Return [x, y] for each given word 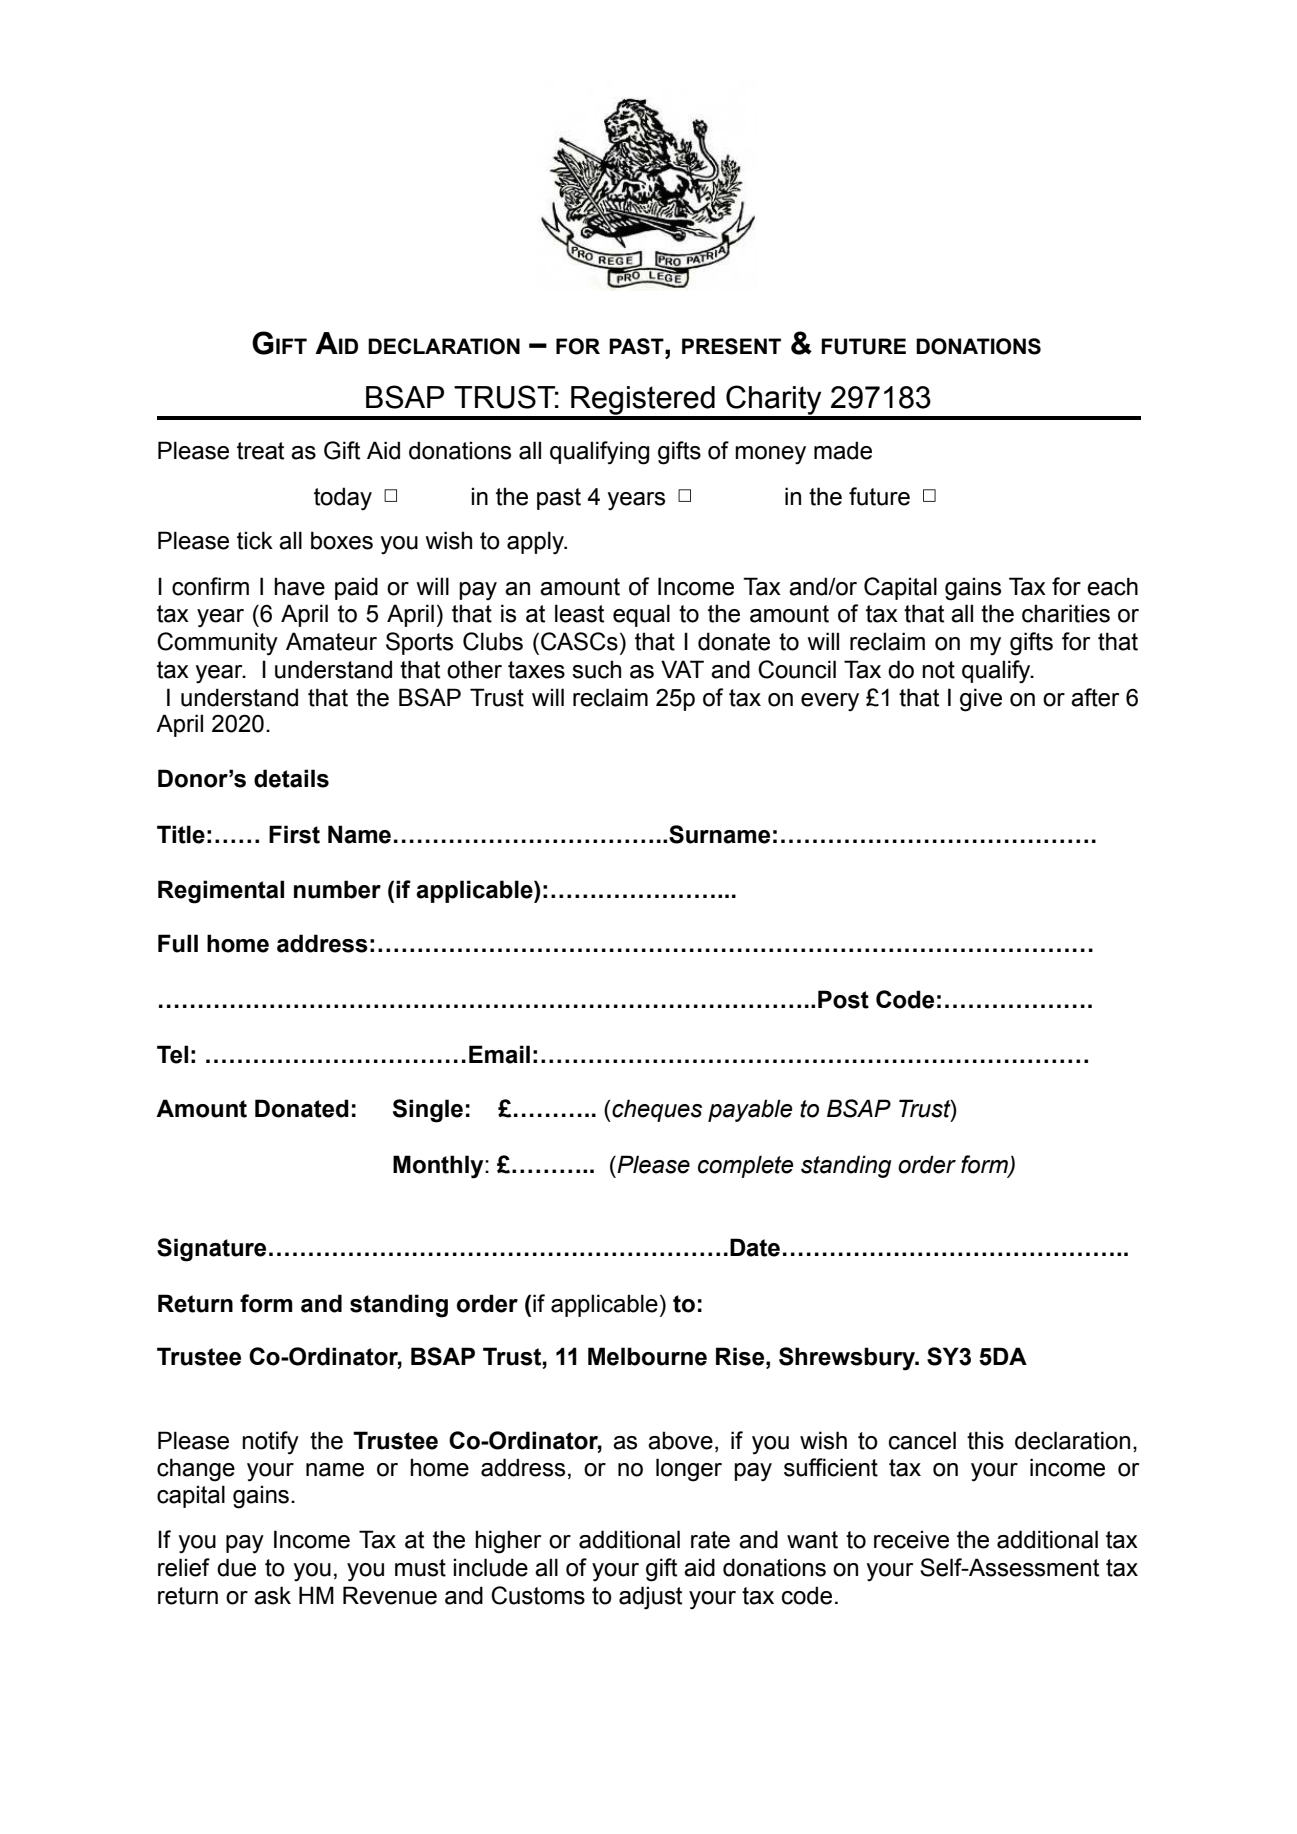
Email [499, 1054]
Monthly [439, 1167]
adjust [650, 1598]
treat [260, 451]
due [236, 1567]
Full [178, 943]
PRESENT [731, 346]
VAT [682, 669]
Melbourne [647, 1356]
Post [843, 999]
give [981, 700]
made [843, 450]
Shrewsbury [848, 1359]
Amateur [331, 641]
